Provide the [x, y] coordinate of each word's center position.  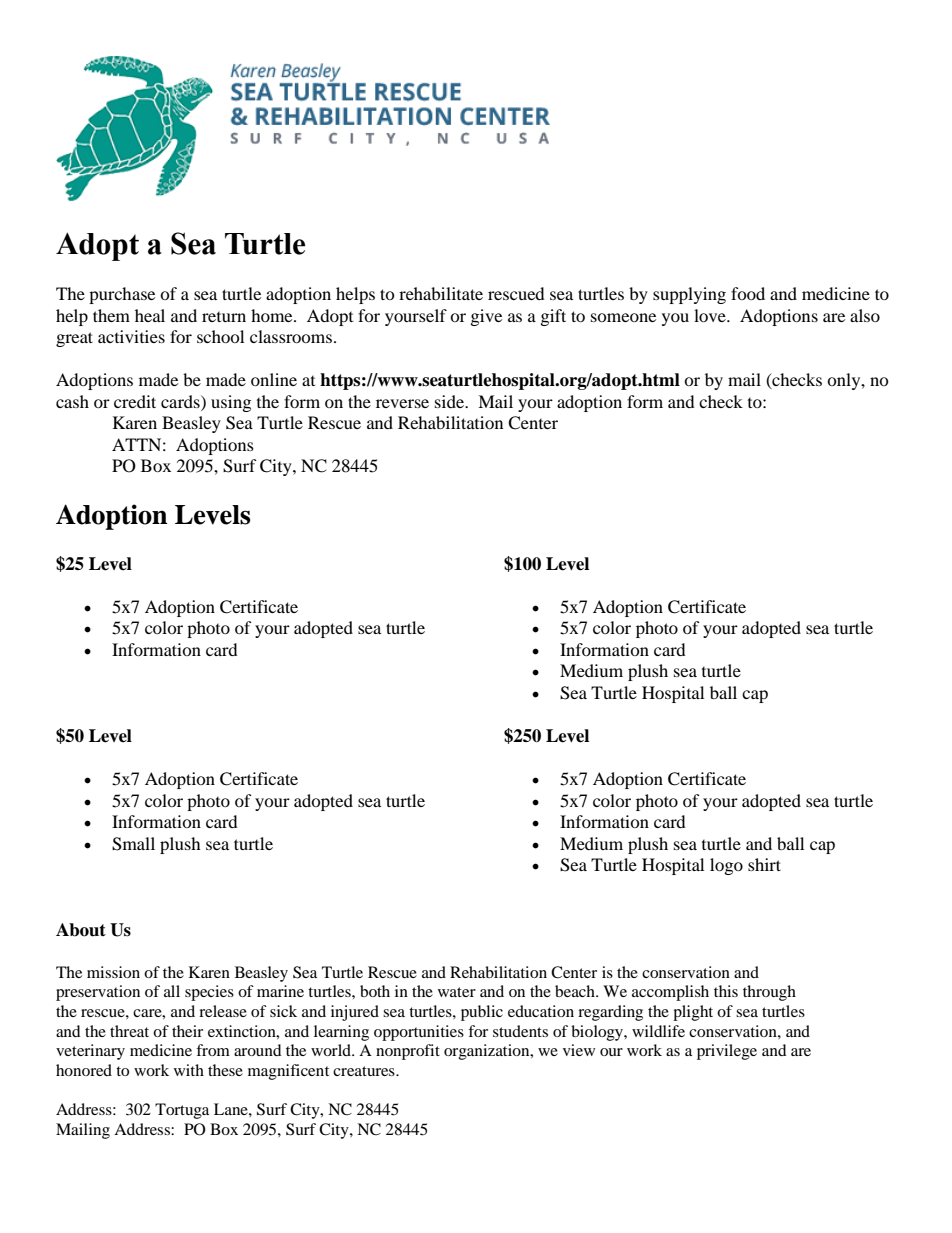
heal [150, 315]
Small [133, 844]
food [748, 293]
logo [726, 866]
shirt [764, 864]
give [486, 317]
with [189, 1070]
